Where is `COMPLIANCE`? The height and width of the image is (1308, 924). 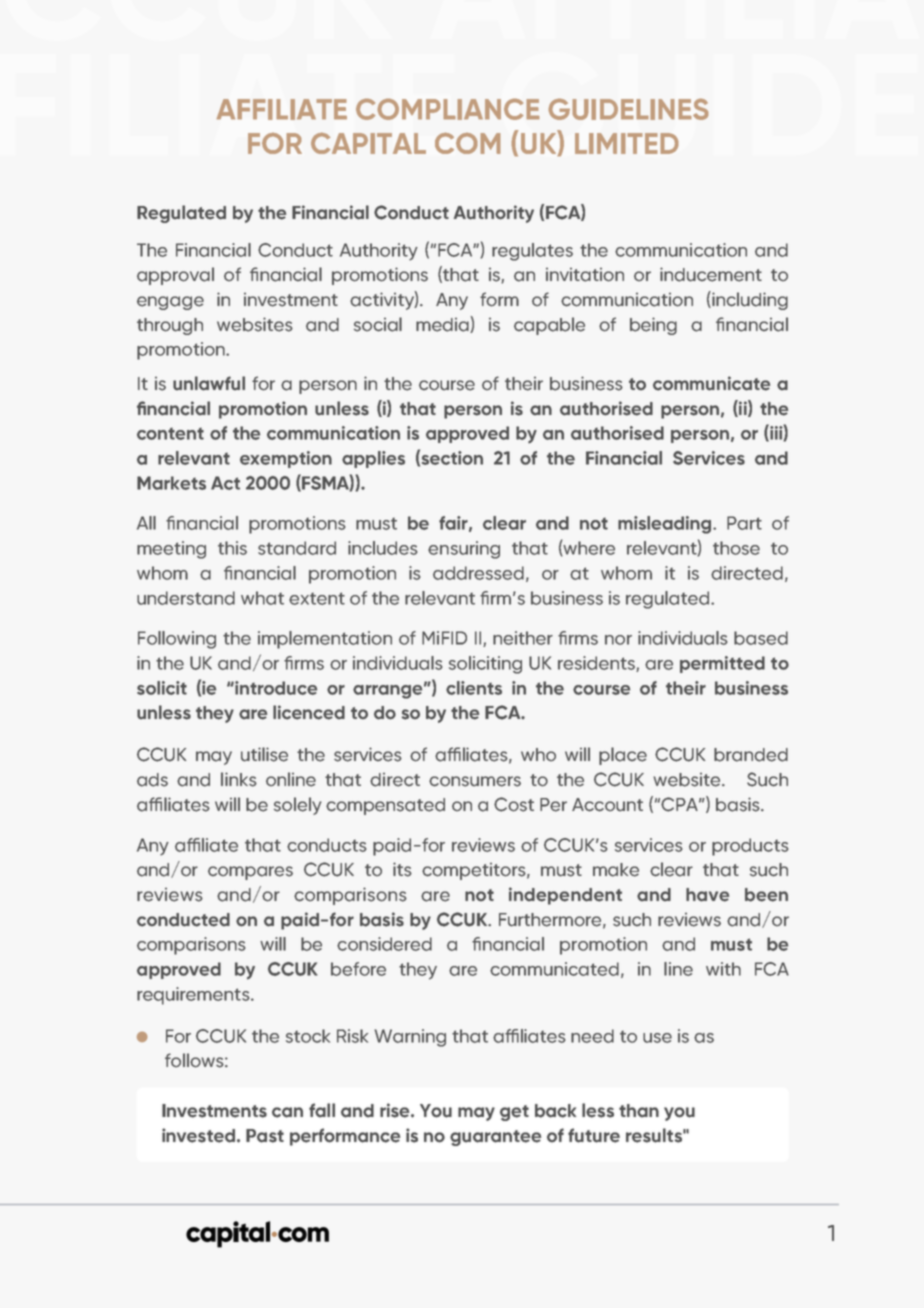
COMPLIANCE is located at coordinates (448, 109).
